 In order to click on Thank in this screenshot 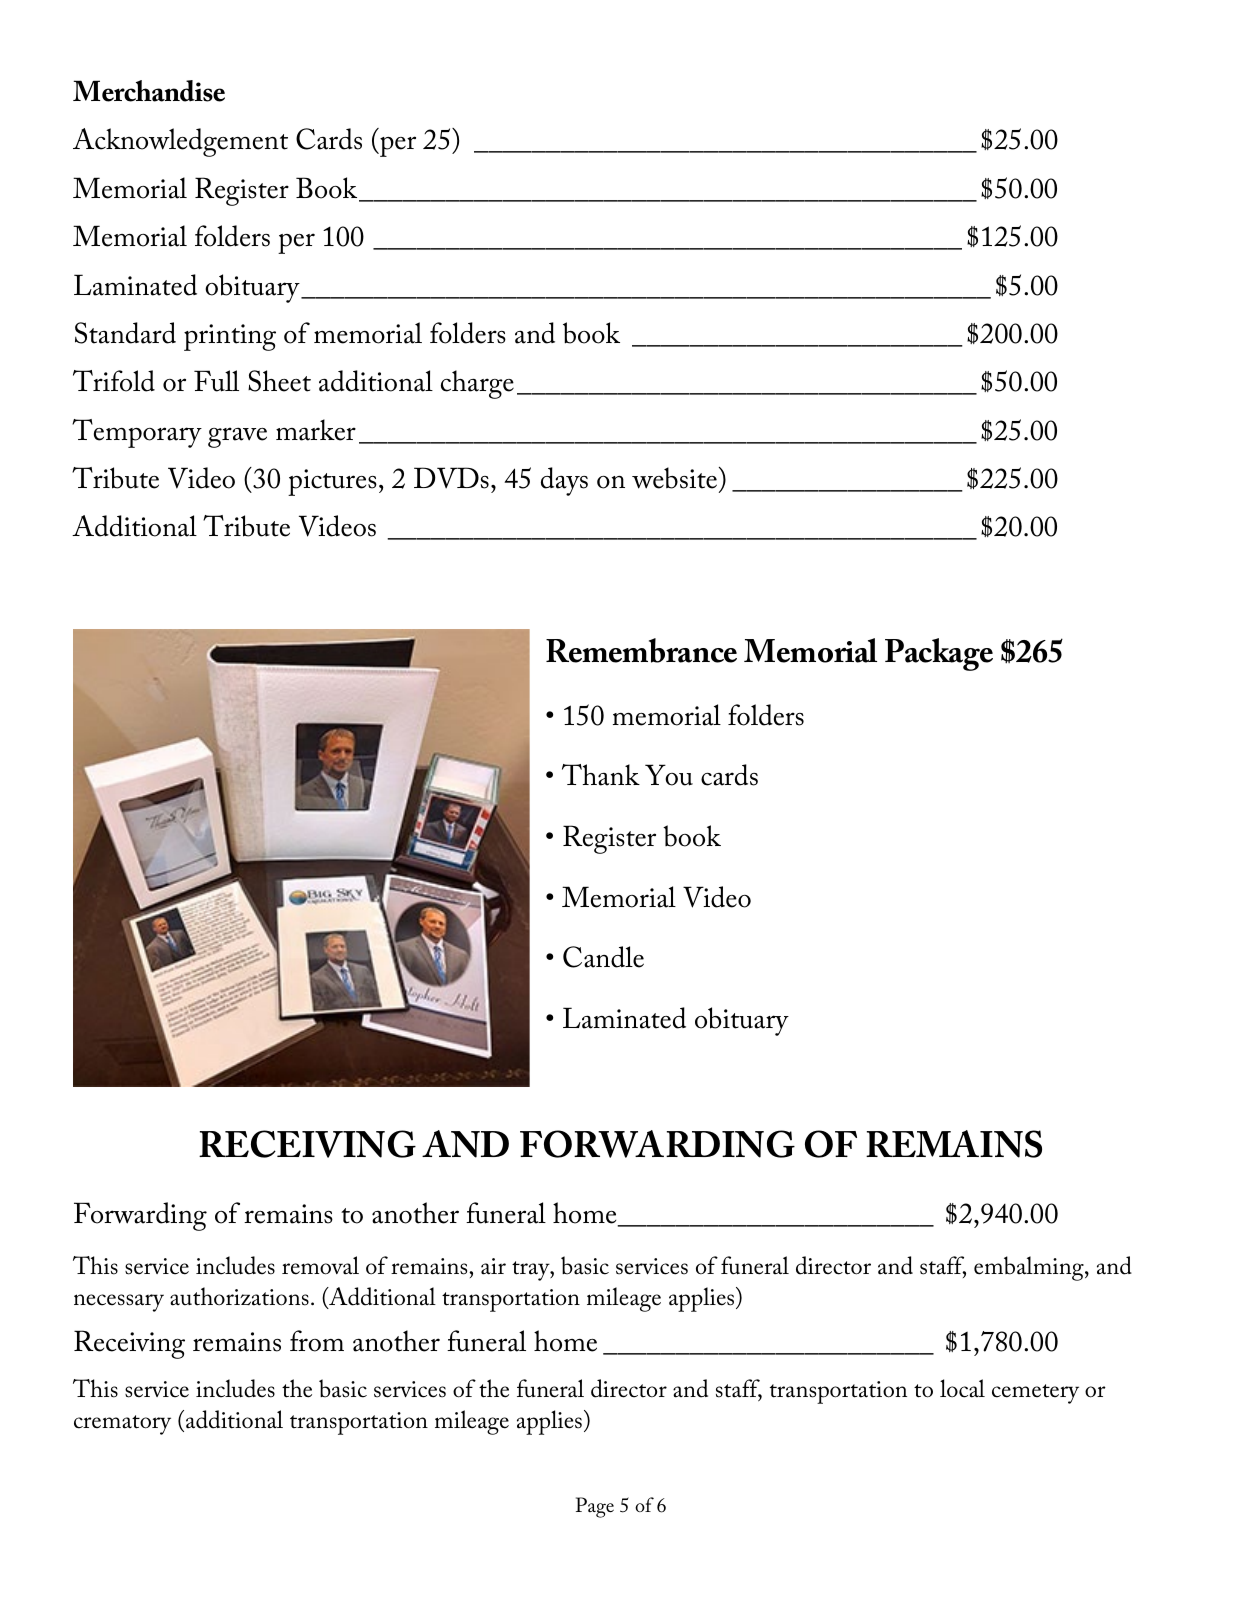, I will do `click(601, 775)`.
